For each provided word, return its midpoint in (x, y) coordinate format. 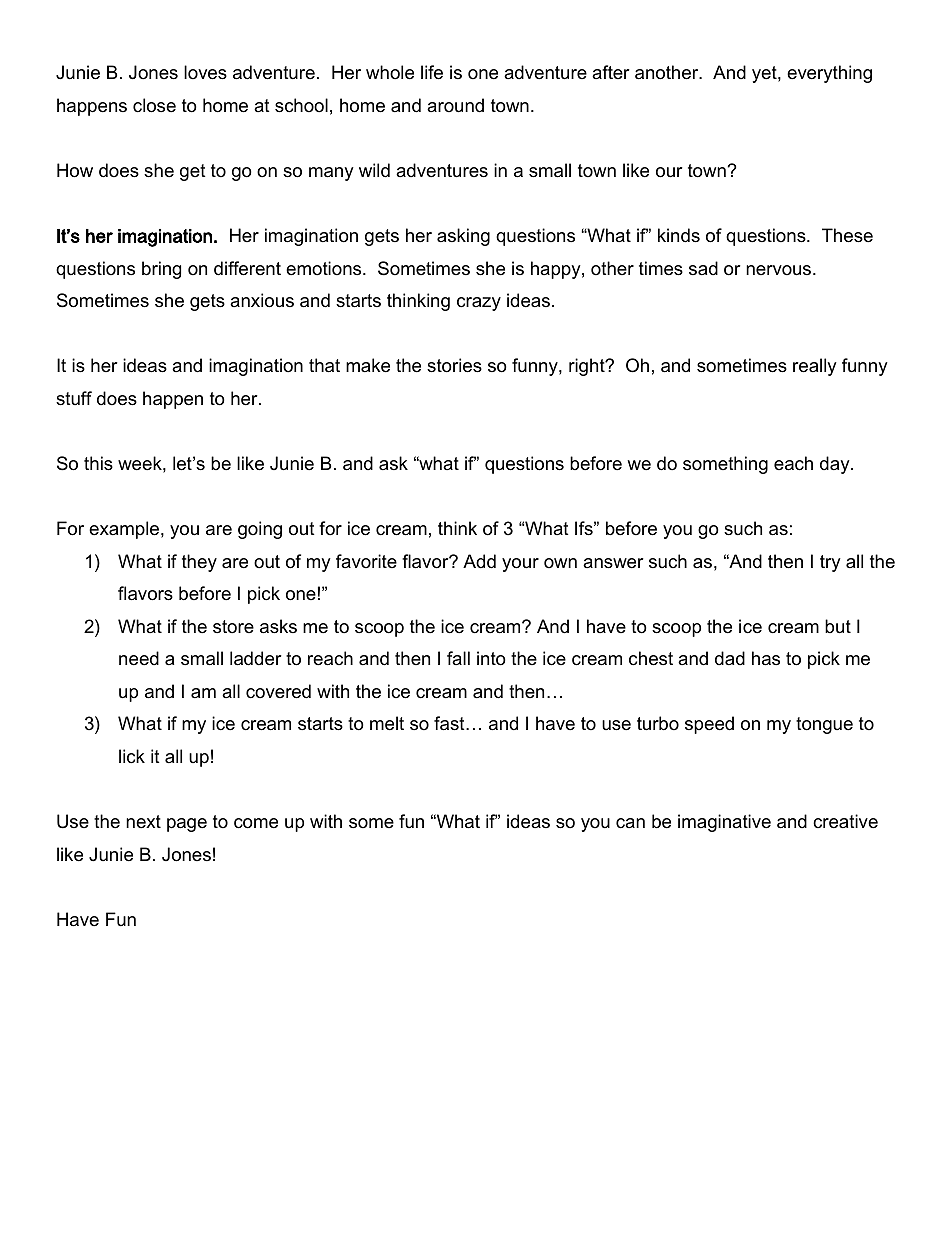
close (154, 105)
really (815, 367)
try (830, 563)
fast (450, 723)
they (199, 563)
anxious (262, 300)
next (143, 822)
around (455, 105)
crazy (479, 304)
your (520, 565)
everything (829, 74)
